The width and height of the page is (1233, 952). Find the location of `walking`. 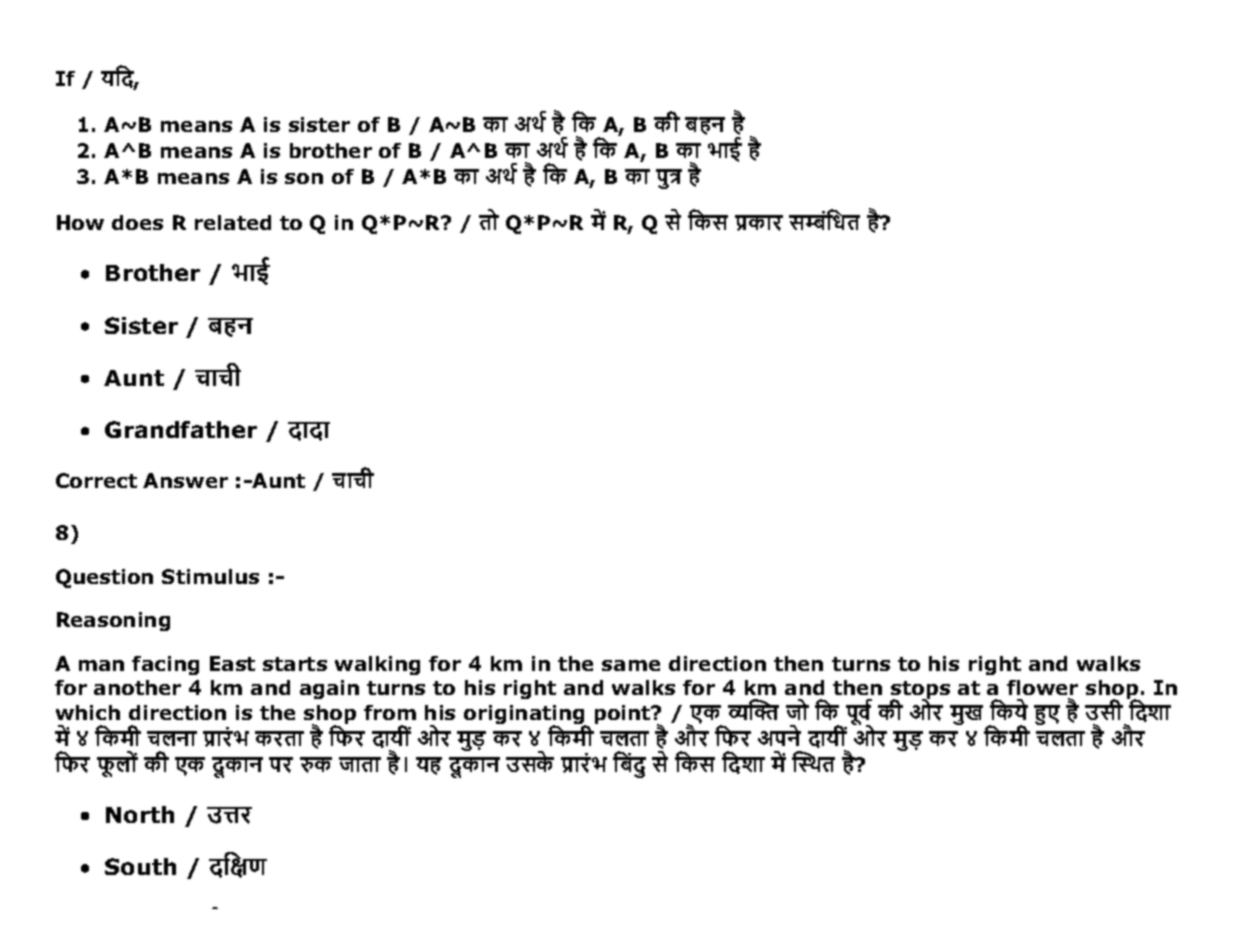

walking is located at coordinates (377, 665).
